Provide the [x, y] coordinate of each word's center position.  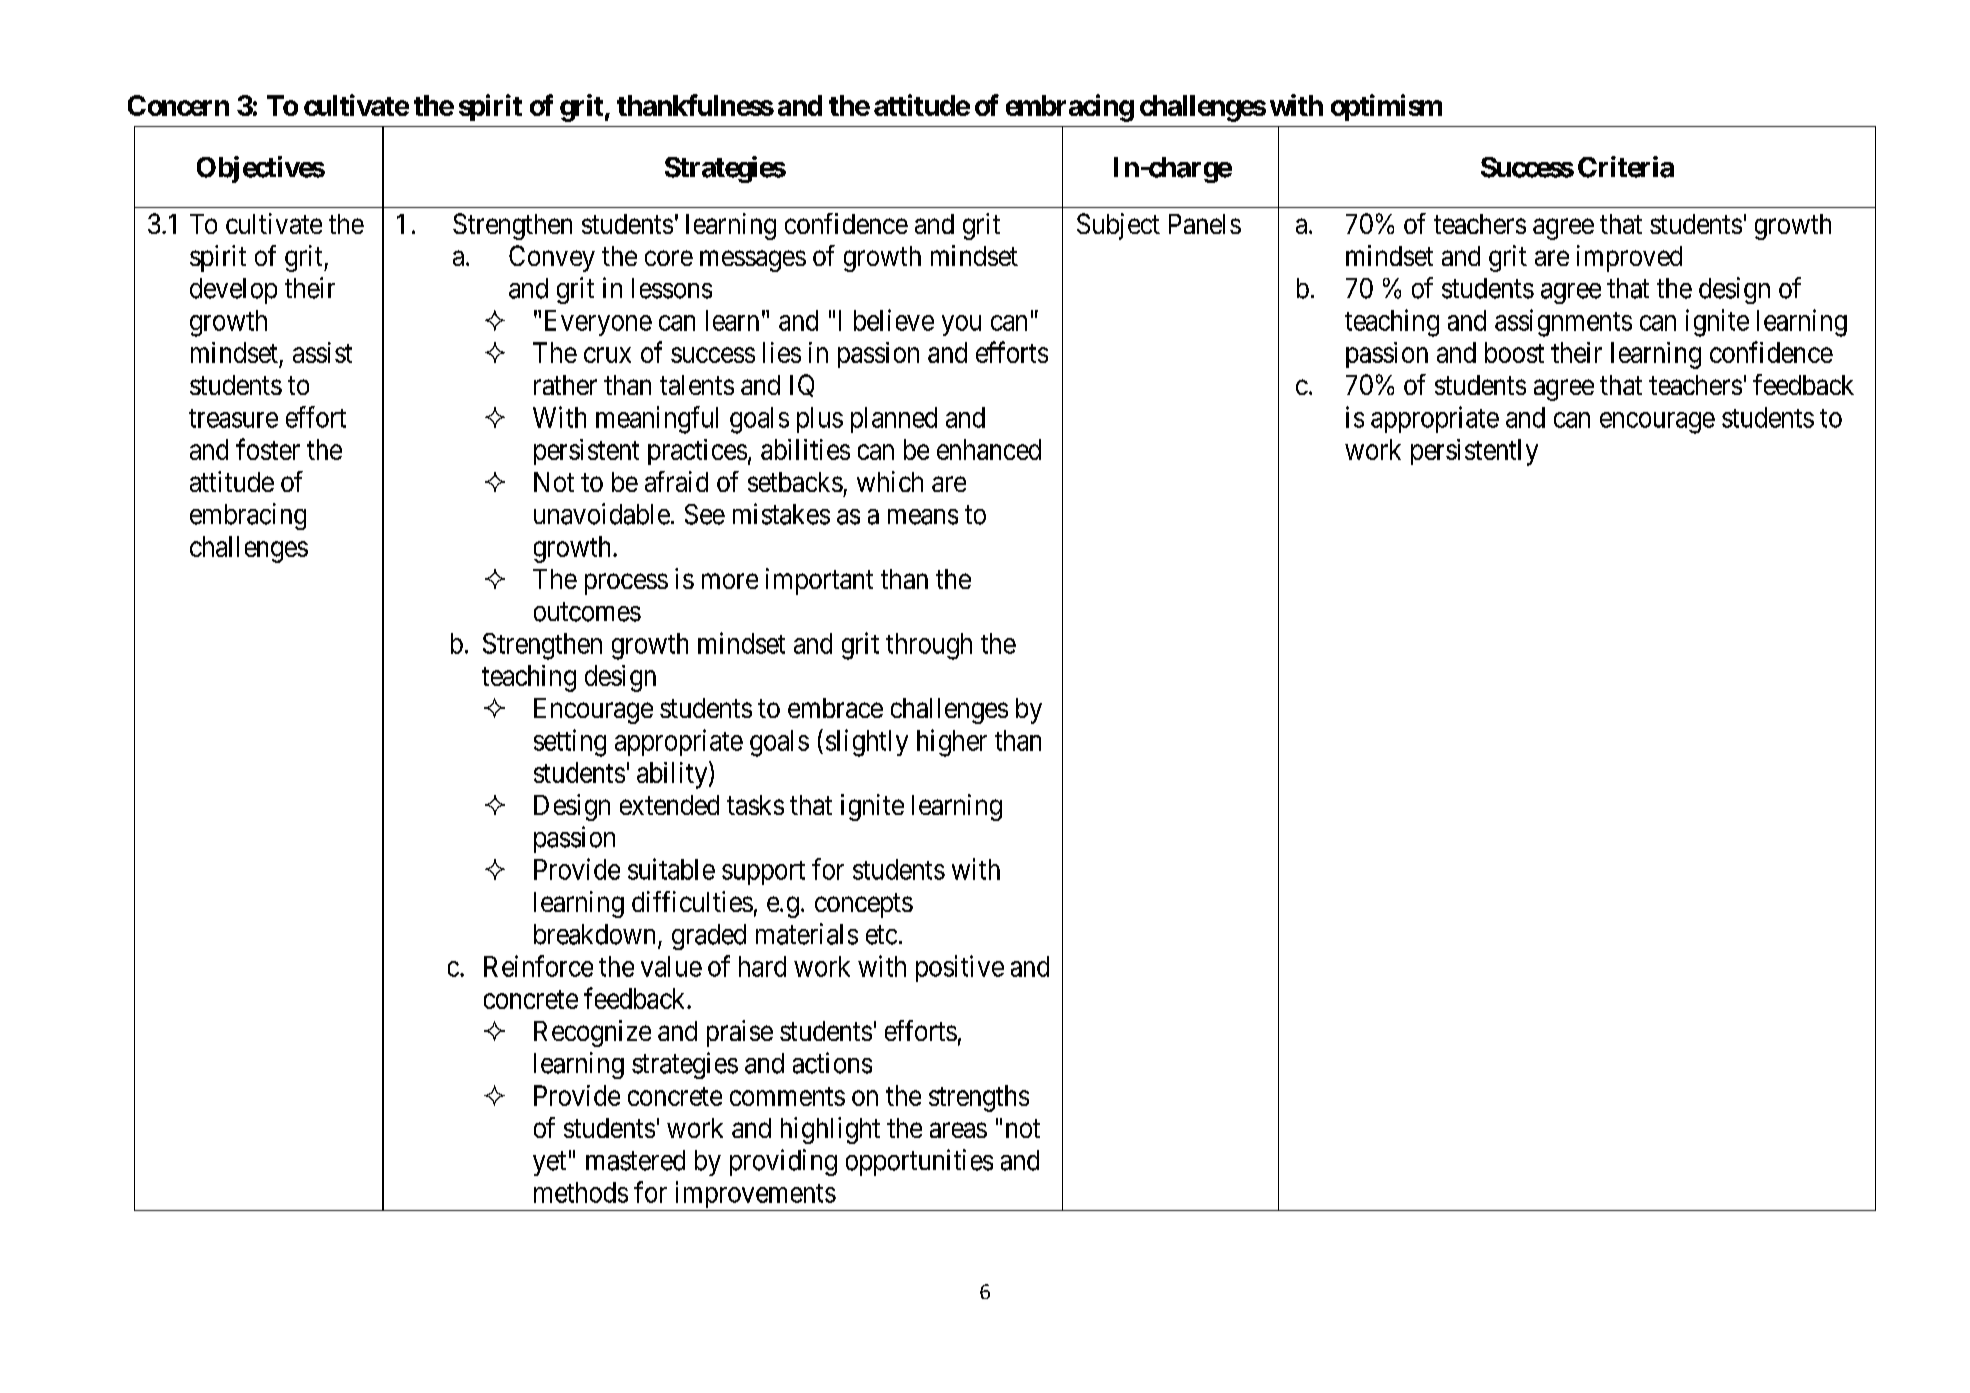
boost [1514, 352]
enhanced [989, 449]
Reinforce [538, 966]
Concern [178, 105]
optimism [1386, 107]
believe [894, 320]
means [923, 517]
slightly [867, 743]
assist [322, 352]
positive [960, 968]
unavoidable [602, 514]
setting [570, 743]
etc [881, 935]
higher [952, 743]
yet [549, 1164]
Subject [1118, 226]
